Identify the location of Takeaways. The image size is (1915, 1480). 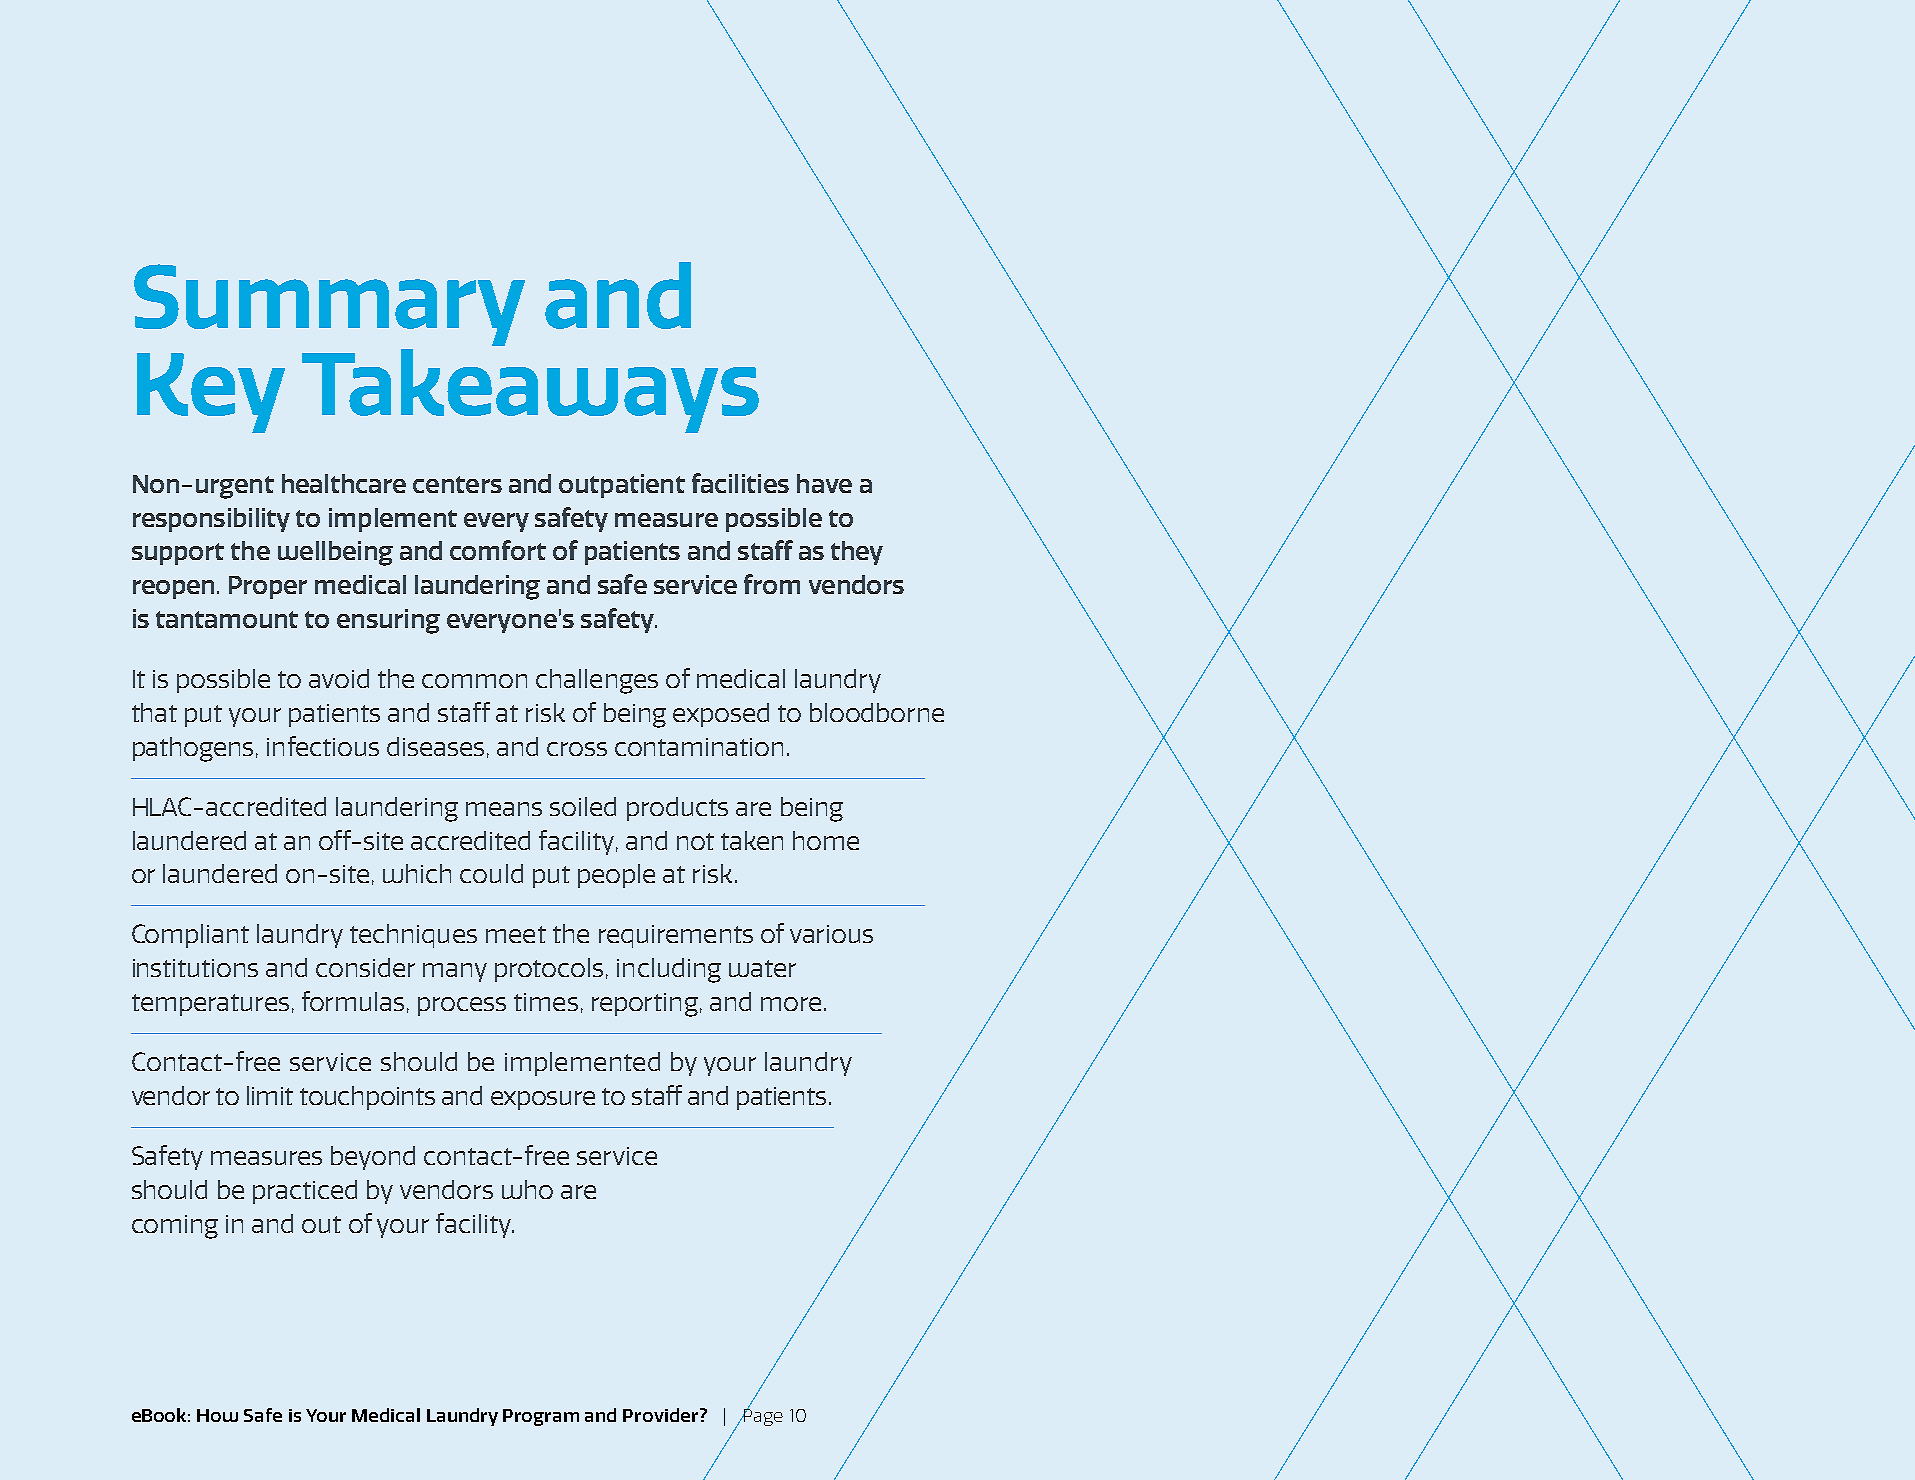
(530, 391).
